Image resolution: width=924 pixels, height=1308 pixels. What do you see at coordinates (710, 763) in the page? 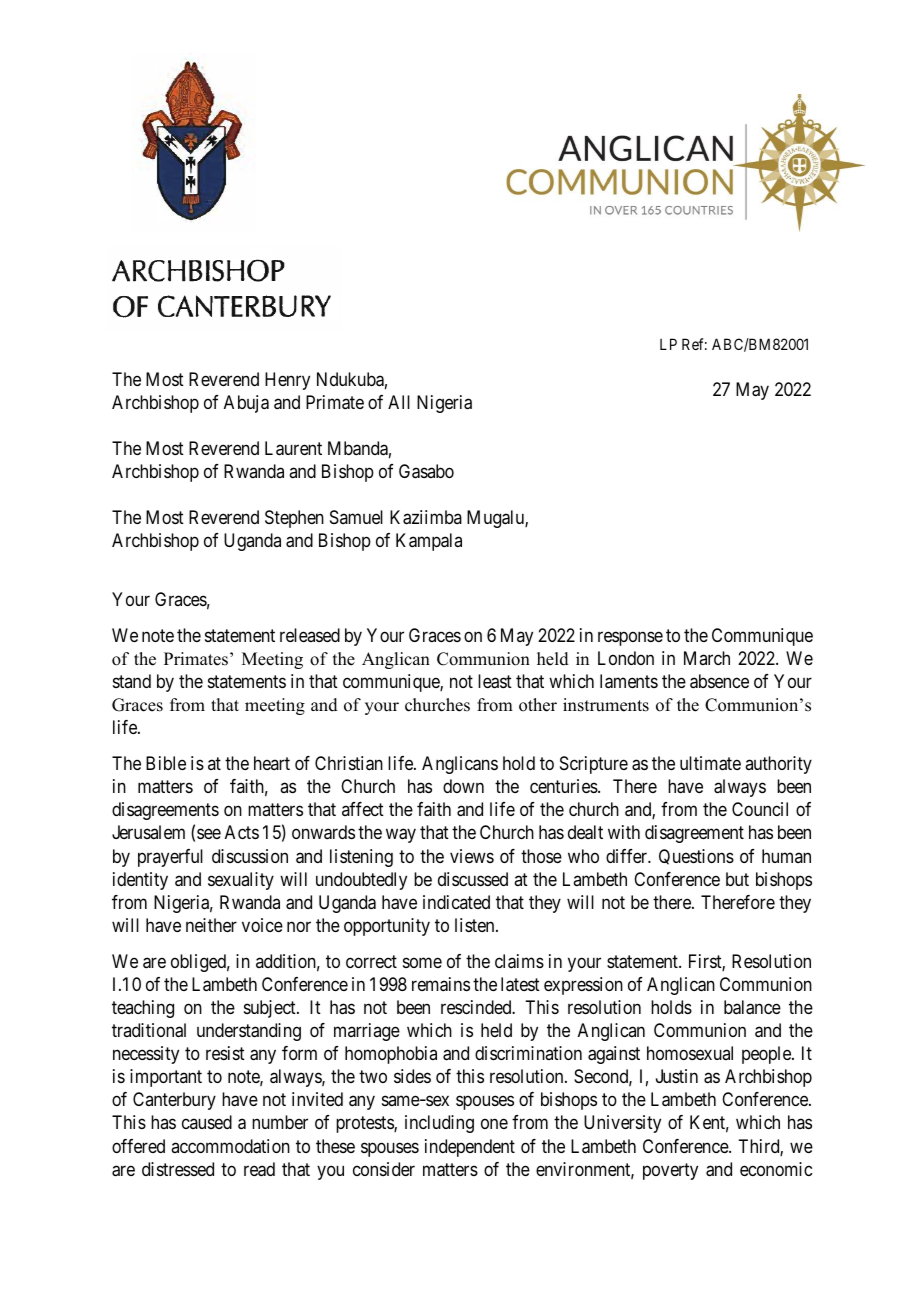
I see `ultimate` at bounding box center [710, 763].
